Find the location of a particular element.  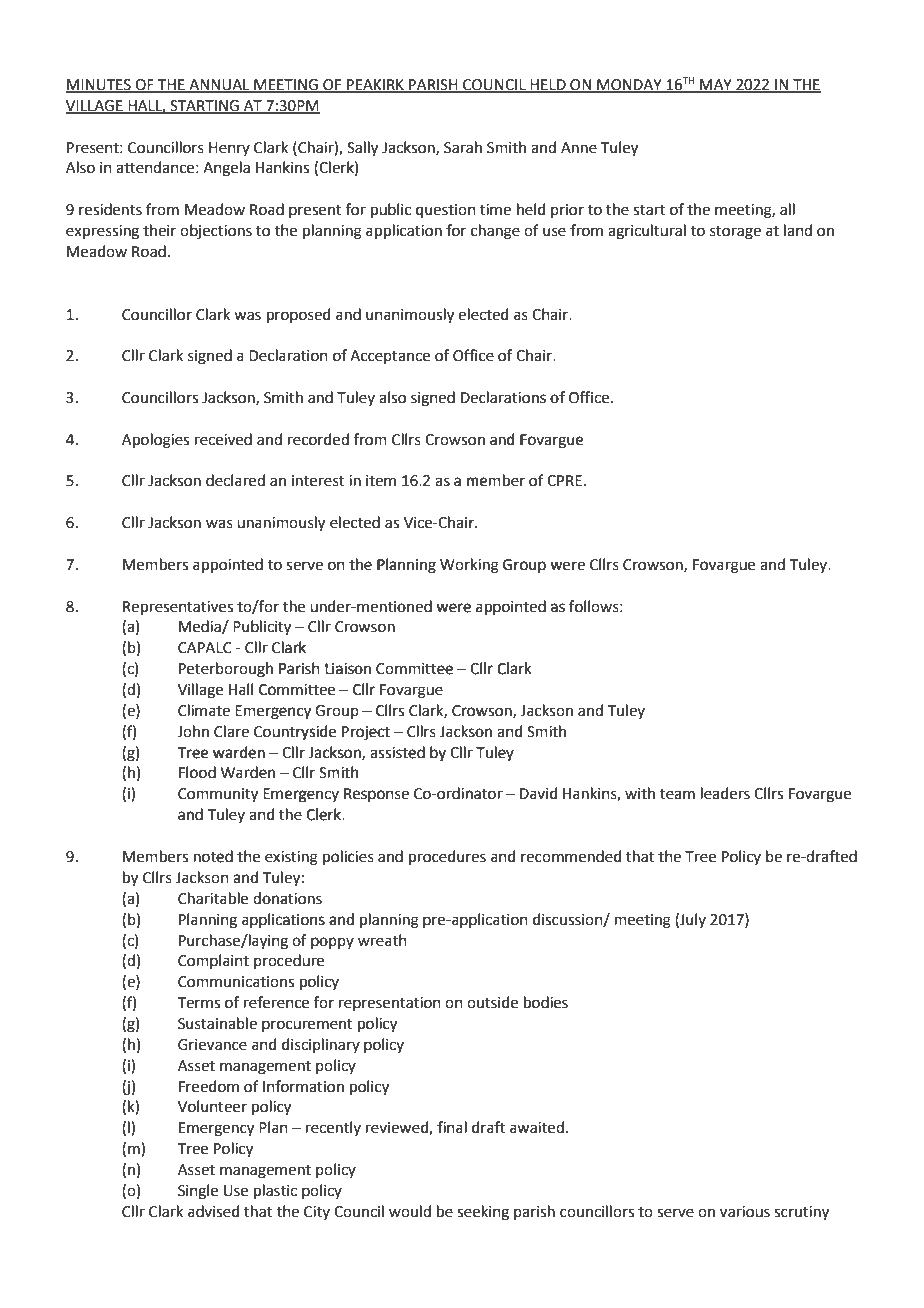

Liaison is located at coordinates (348, 669).
